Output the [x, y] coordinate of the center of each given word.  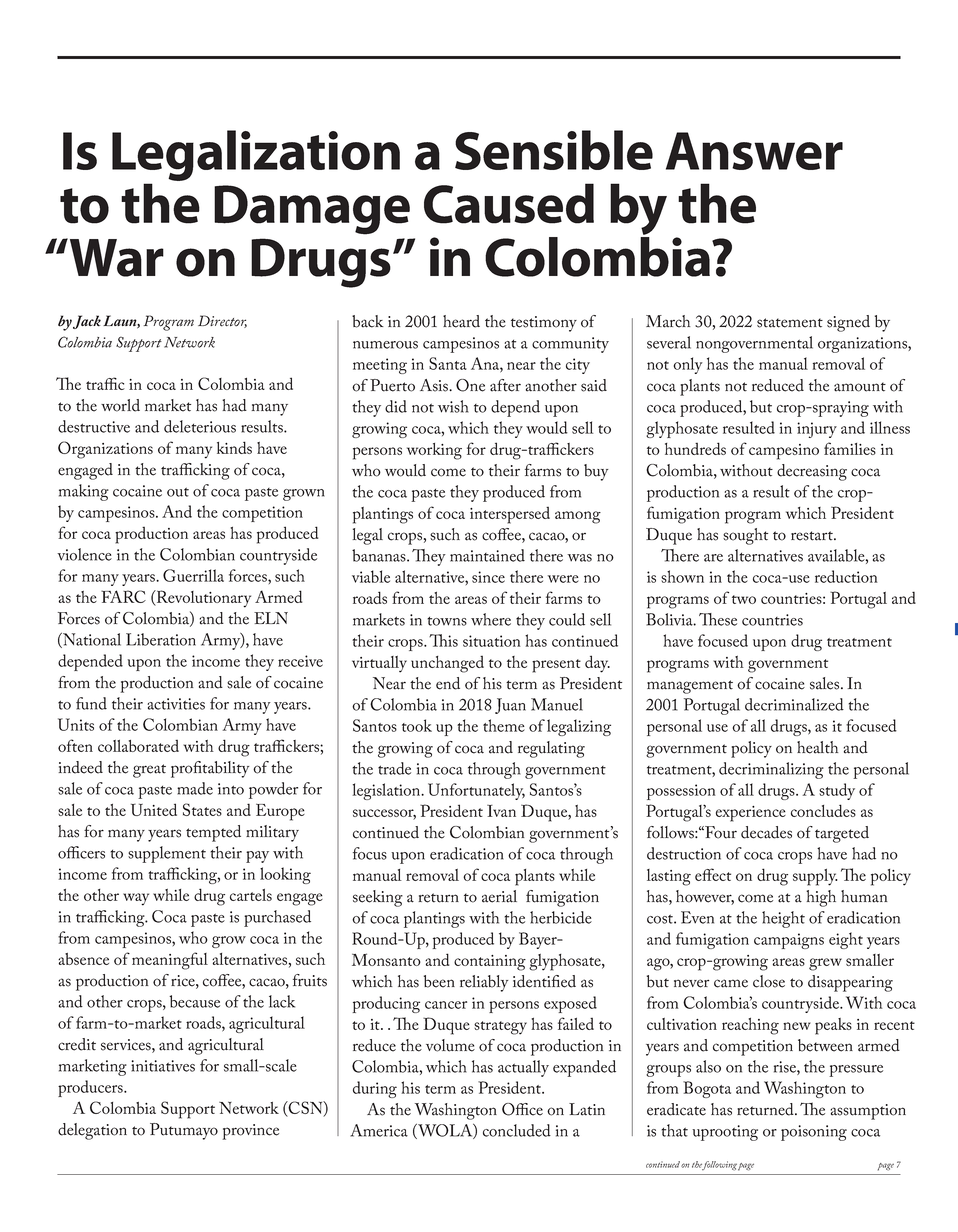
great [149, 771]
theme [504, 725]
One [470, 385]
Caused [509, 203]
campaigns [789, 941]
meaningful [170, 961]
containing [490, 963]
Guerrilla [193, 575]
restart [813, 536]
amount [860, 387]
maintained [487, 555]
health [818, 747]
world [120, 405]
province [250, 1132]
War [115, 257]
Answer [754, 151]
